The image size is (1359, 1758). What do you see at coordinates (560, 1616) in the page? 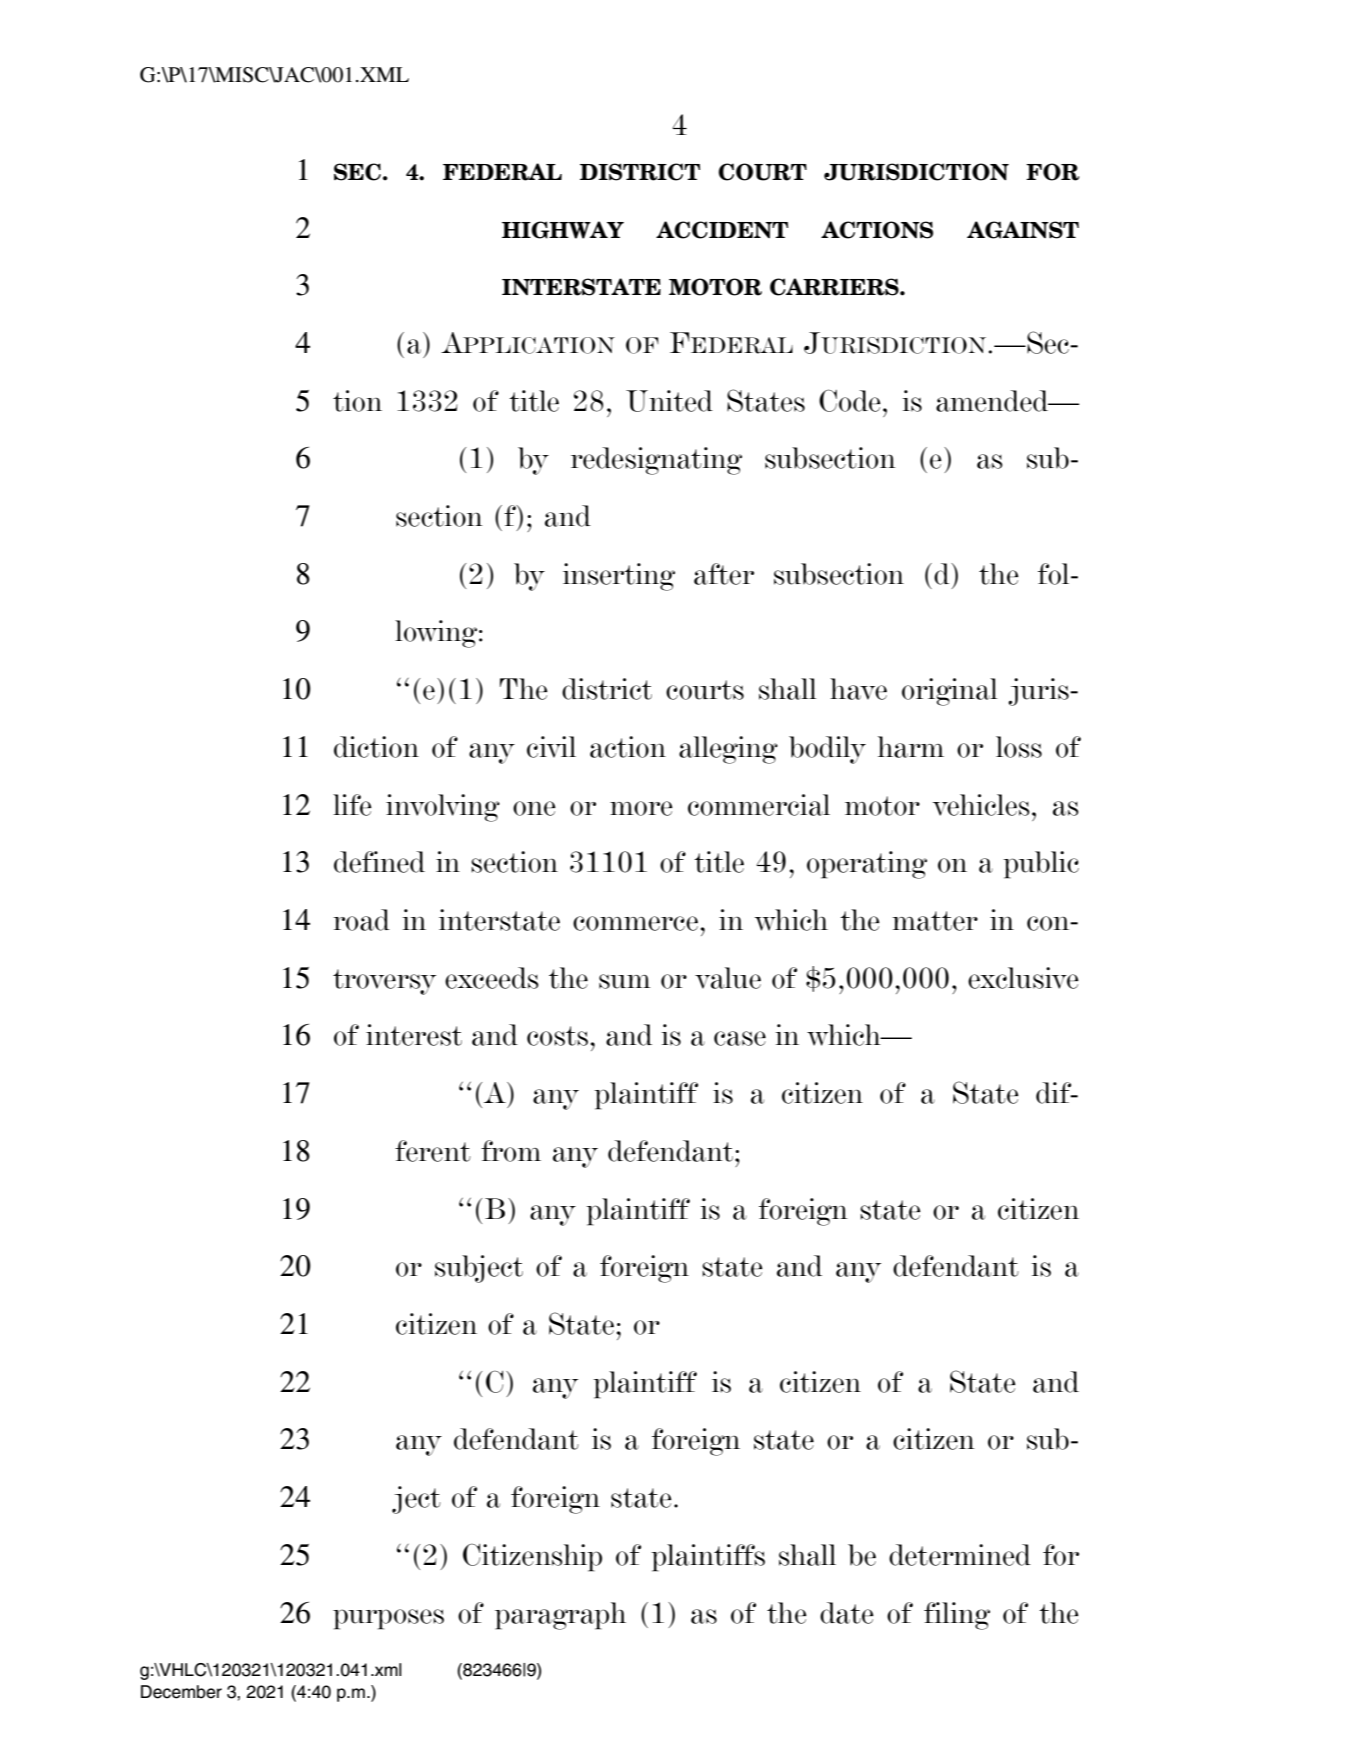
I see `paragraph` at bounding box center [560, 1616].
